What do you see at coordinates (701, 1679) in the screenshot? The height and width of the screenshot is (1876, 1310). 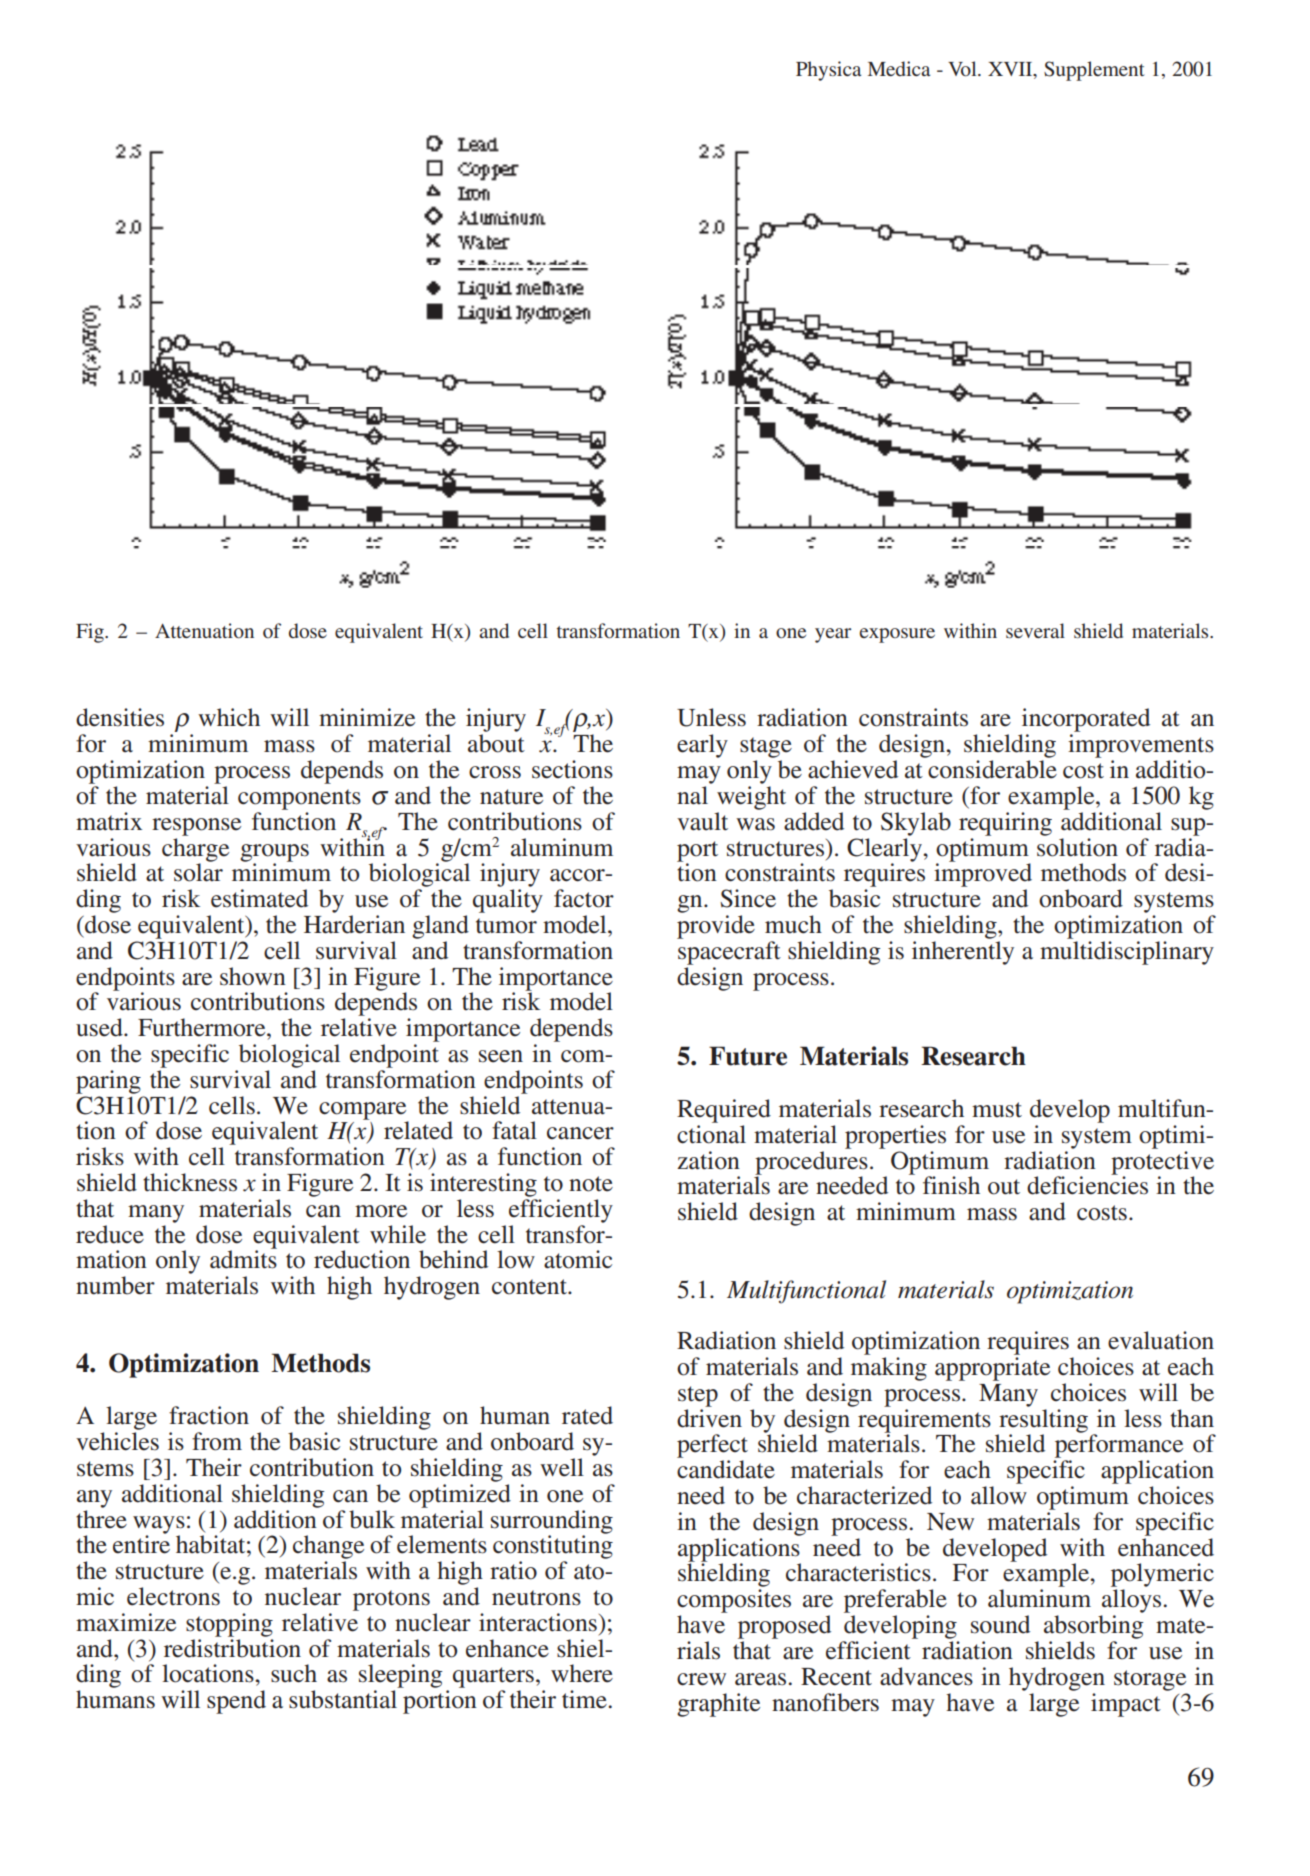 I see `crew` at bounding box center [701, 1679].
